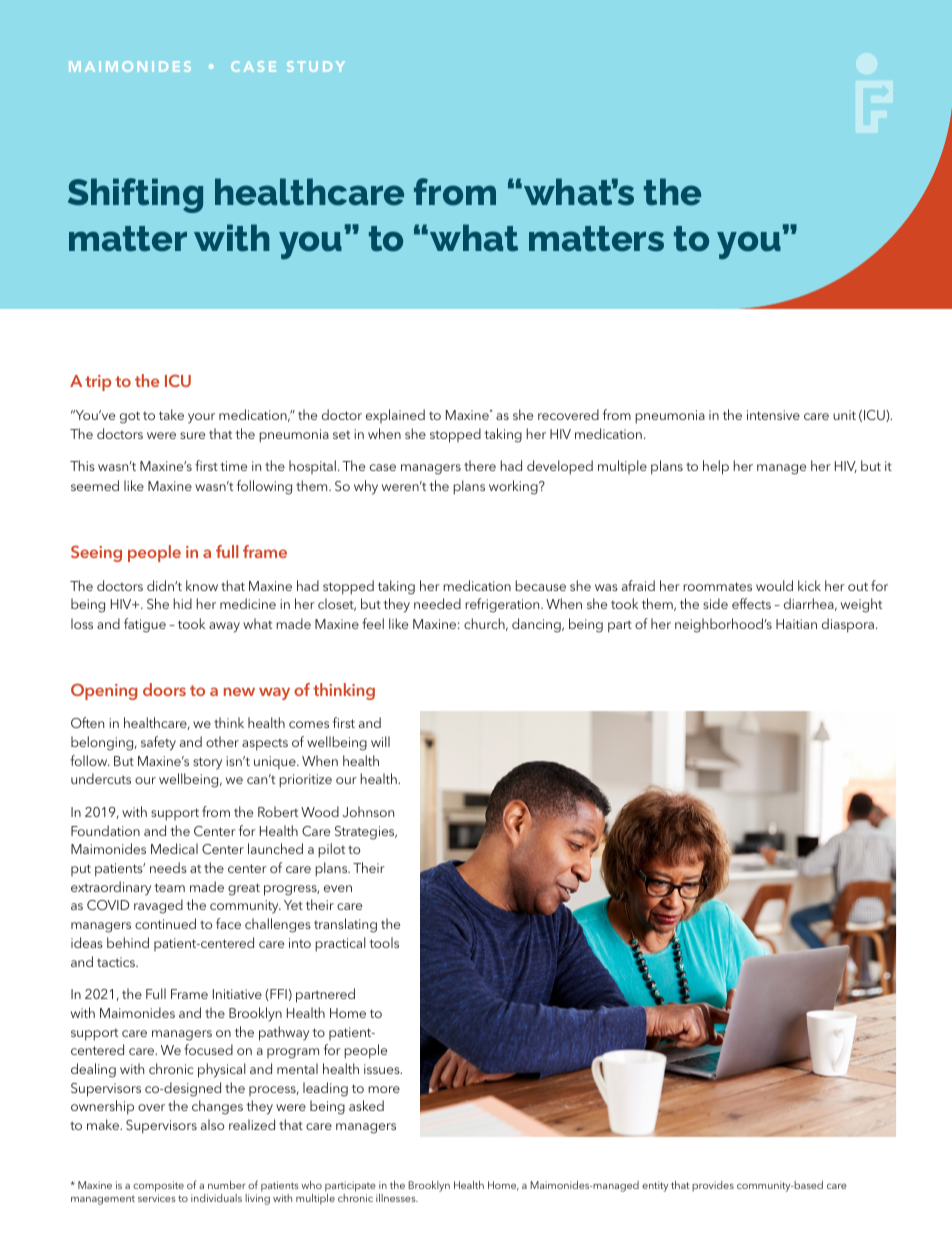 The width and height of the screenshot is (952, 1233). Describe the element at coordinates (135, 195) in the screenshot. I see `Shifting` at that location.
